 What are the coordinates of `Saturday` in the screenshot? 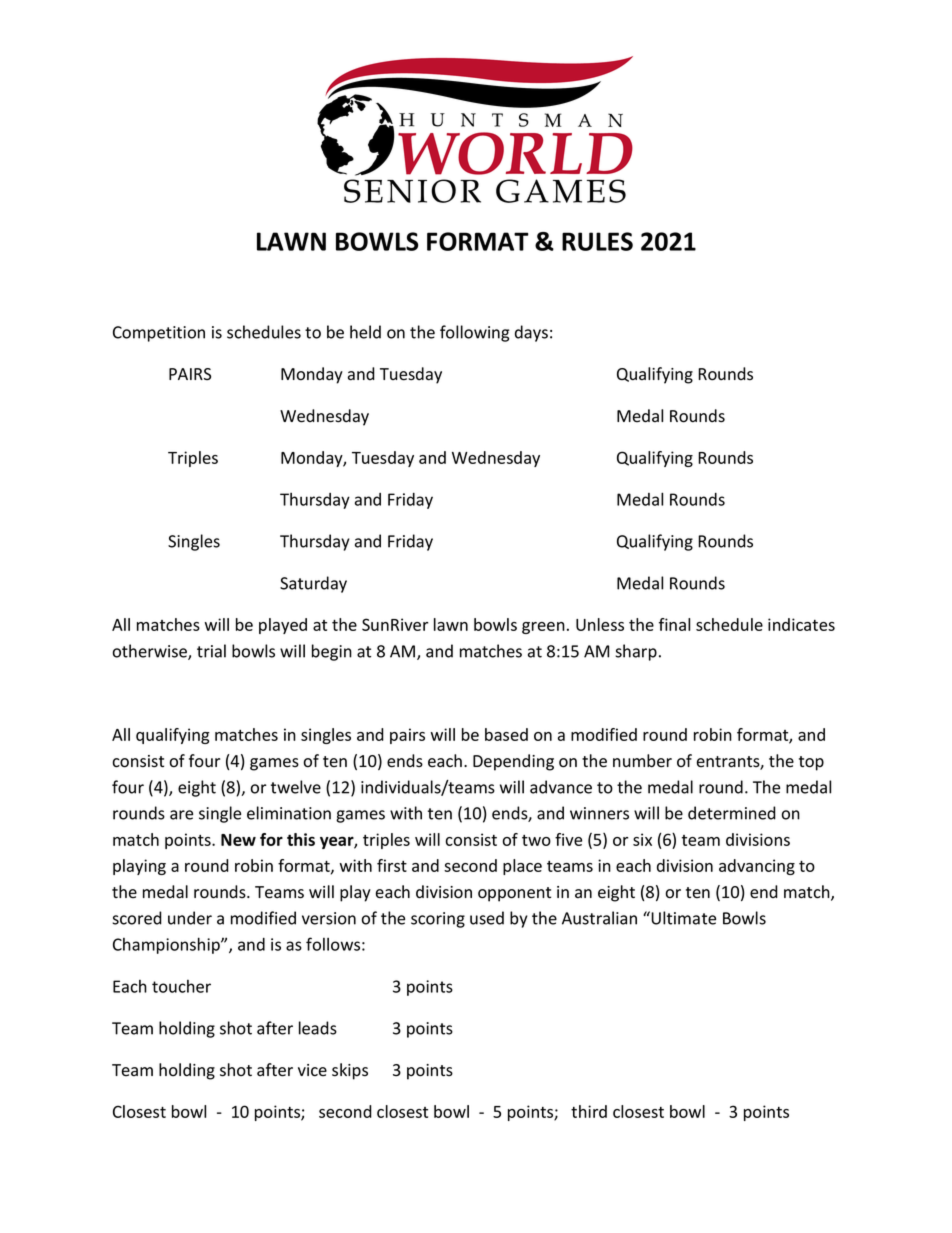 It's located at (313, 584).
